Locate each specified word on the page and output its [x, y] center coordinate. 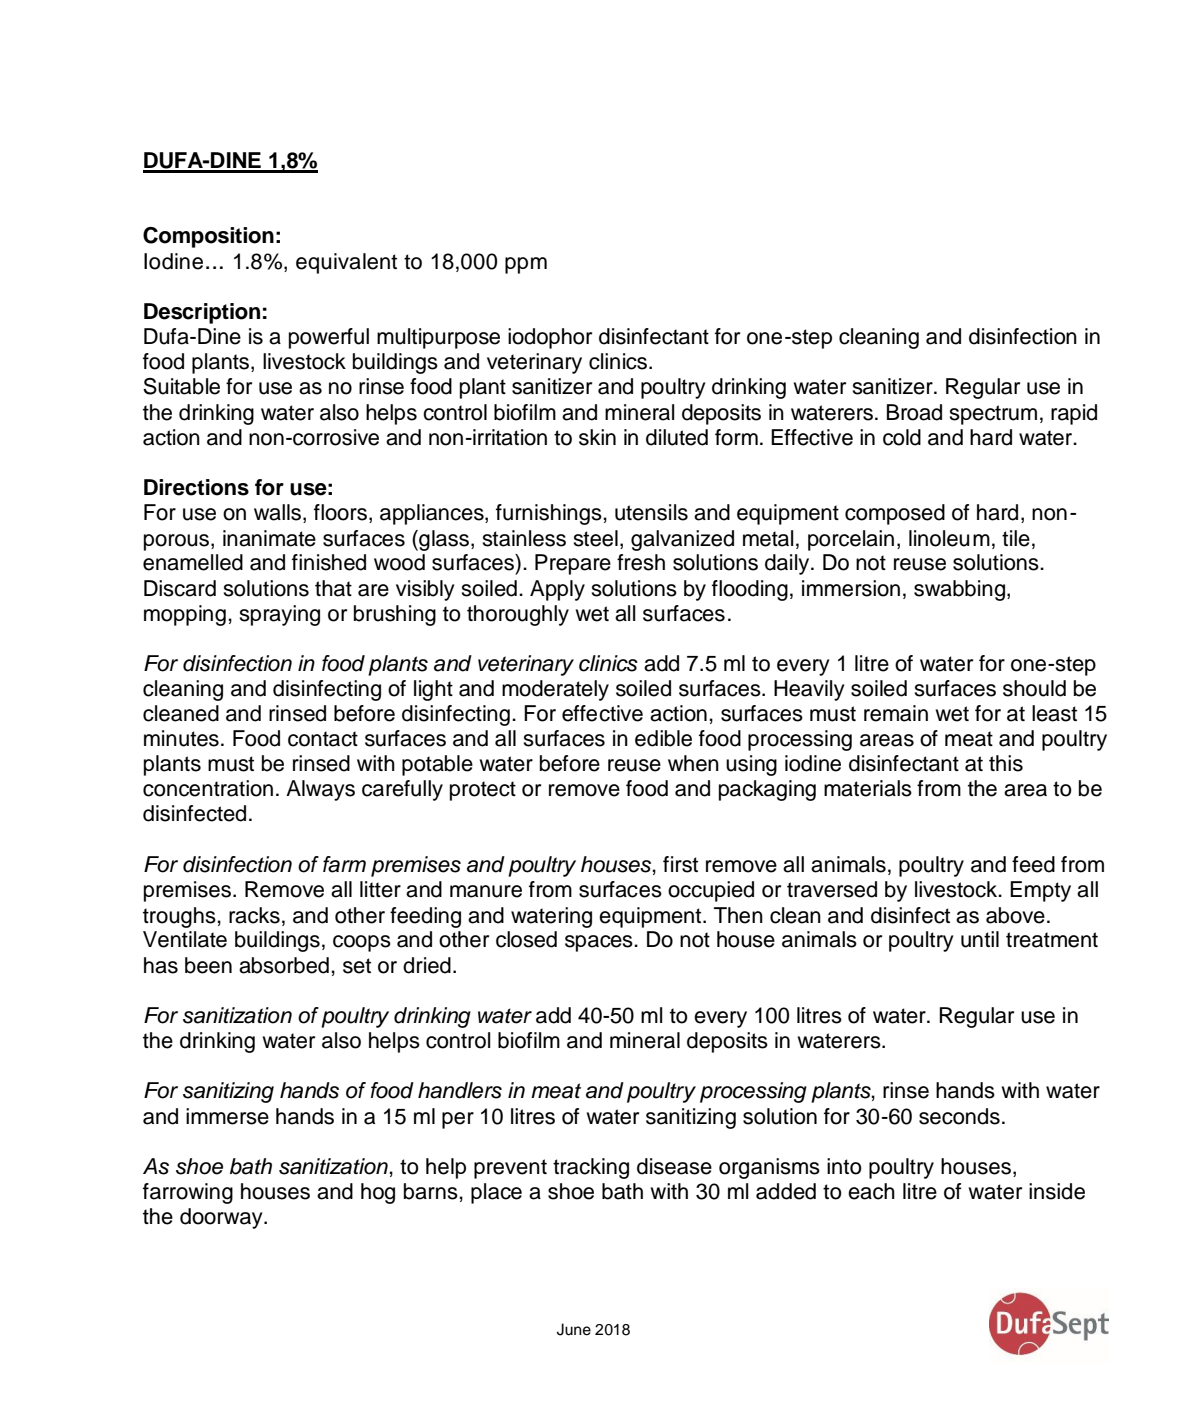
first [680, 864]
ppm [526, 265]
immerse [227, 1116]
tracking [591, 1168]
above [1015, 915]
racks [254, 915]
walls [279, 513]
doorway [222, 1218]
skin [597, 437]
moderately [555, 690]
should [1034, 688]
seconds [959, 1116]
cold [902, 437]
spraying [279, 615]
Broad [914, 412]
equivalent [346, 263]
